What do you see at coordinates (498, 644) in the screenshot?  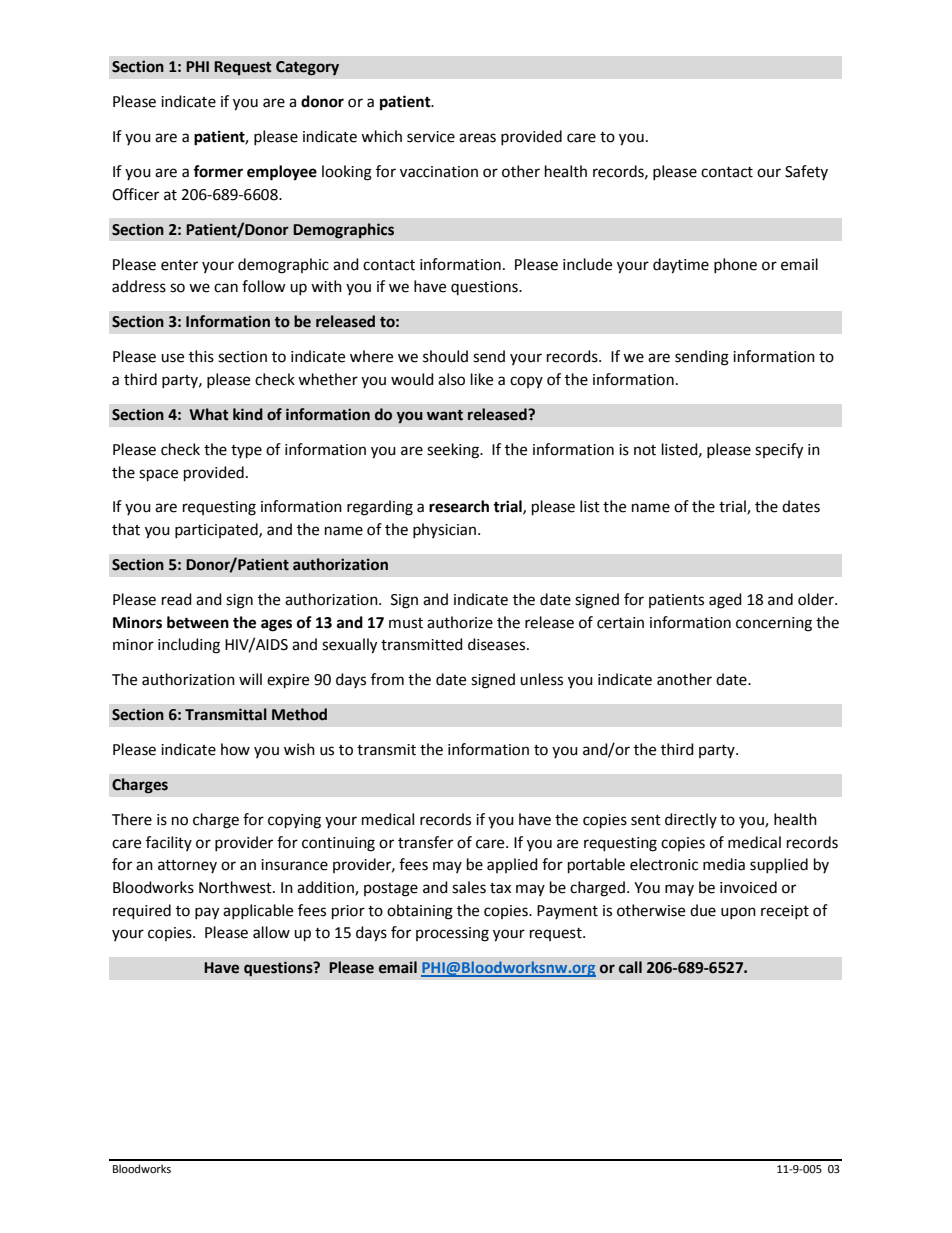 I see `diseases` at bounding box center [498, 644].
